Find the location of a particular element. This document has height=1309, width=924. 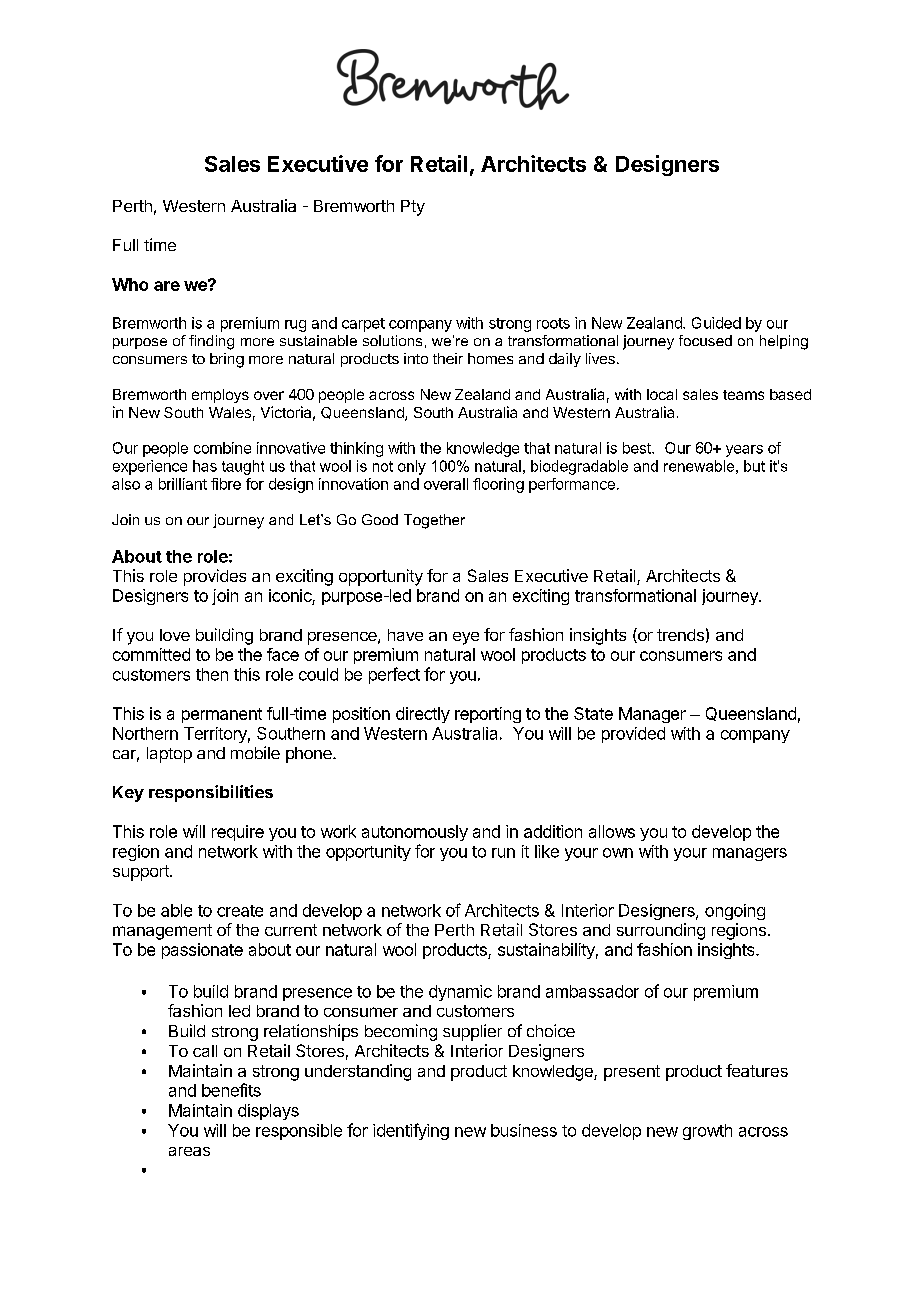

but is located at coordinates (754, 466).
